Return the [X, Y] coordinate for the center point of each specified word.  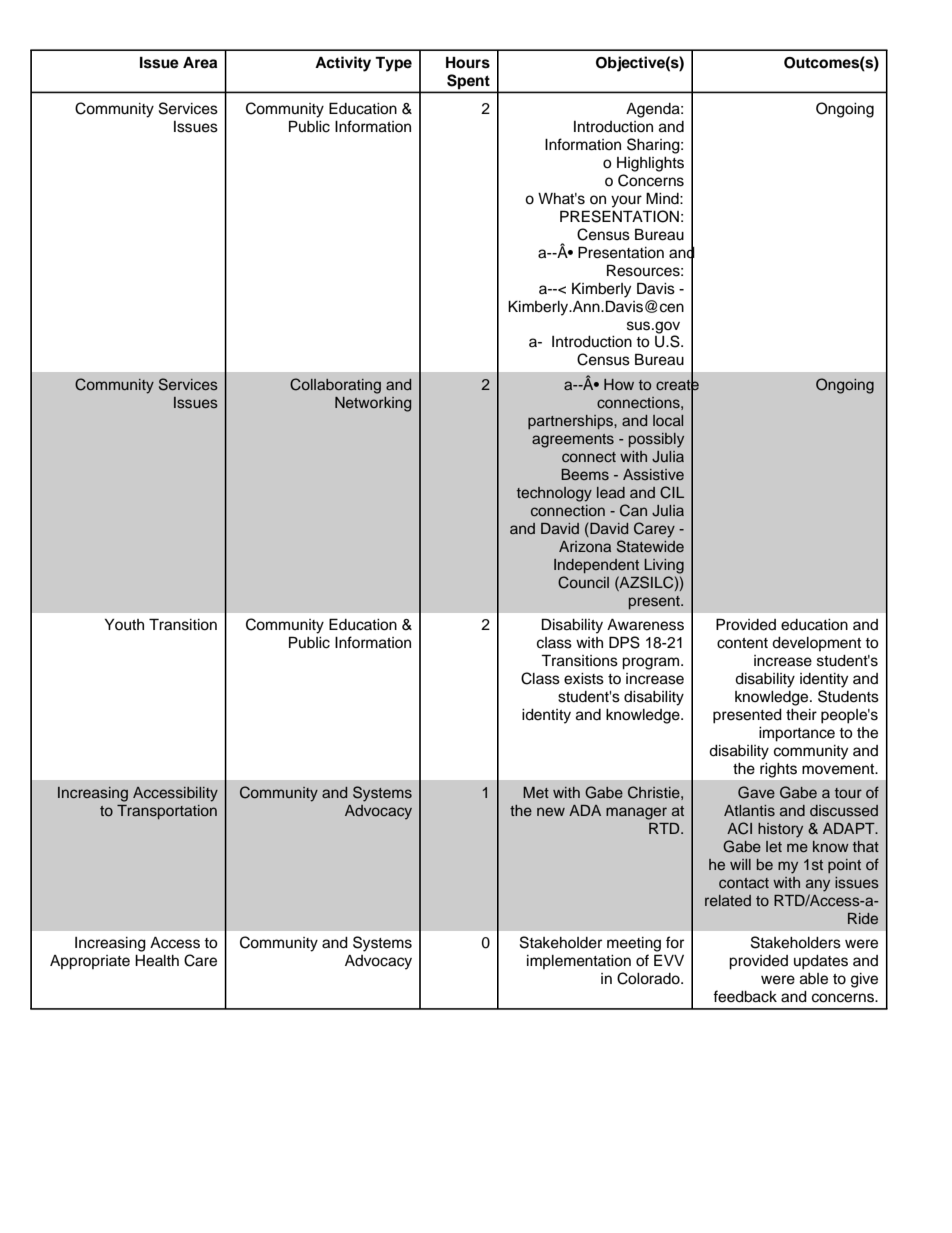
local [668, 420]
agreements [573, 441]
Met [536, 792]
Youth [124, 625]
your [626, 201]
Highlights [650, 164]
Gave [756, 792]
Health [157, 961]
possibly [656, 440]
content [742, 643]
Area [200, 62]
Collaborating [335, 386]
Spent [468, 81]
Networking [373, 404]
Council [583, 582]
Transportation [167, 812]
